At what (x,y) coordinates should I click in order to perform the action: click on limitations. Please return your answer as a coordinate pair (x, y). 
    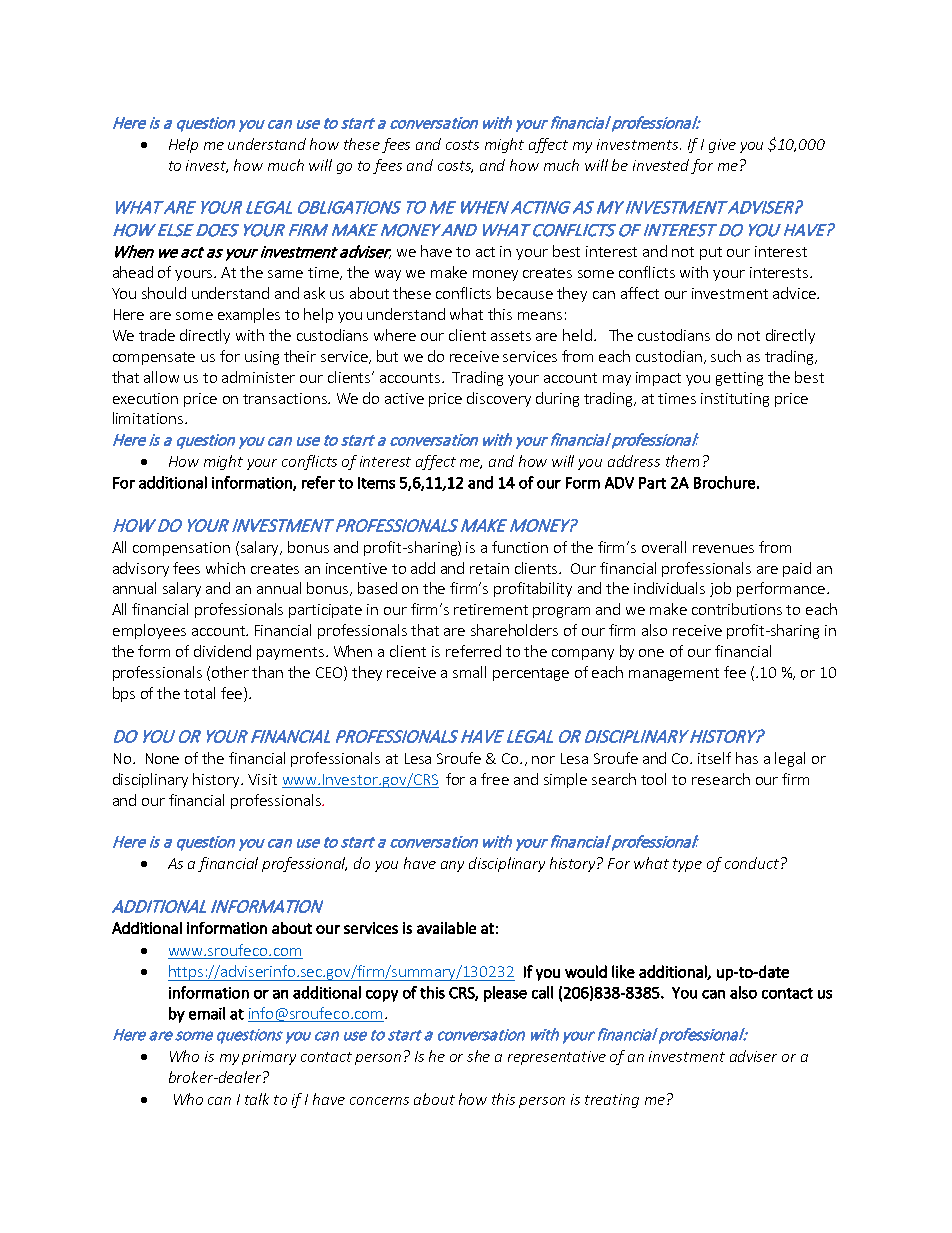
    Looking at the image, I should click on (149, 418).
